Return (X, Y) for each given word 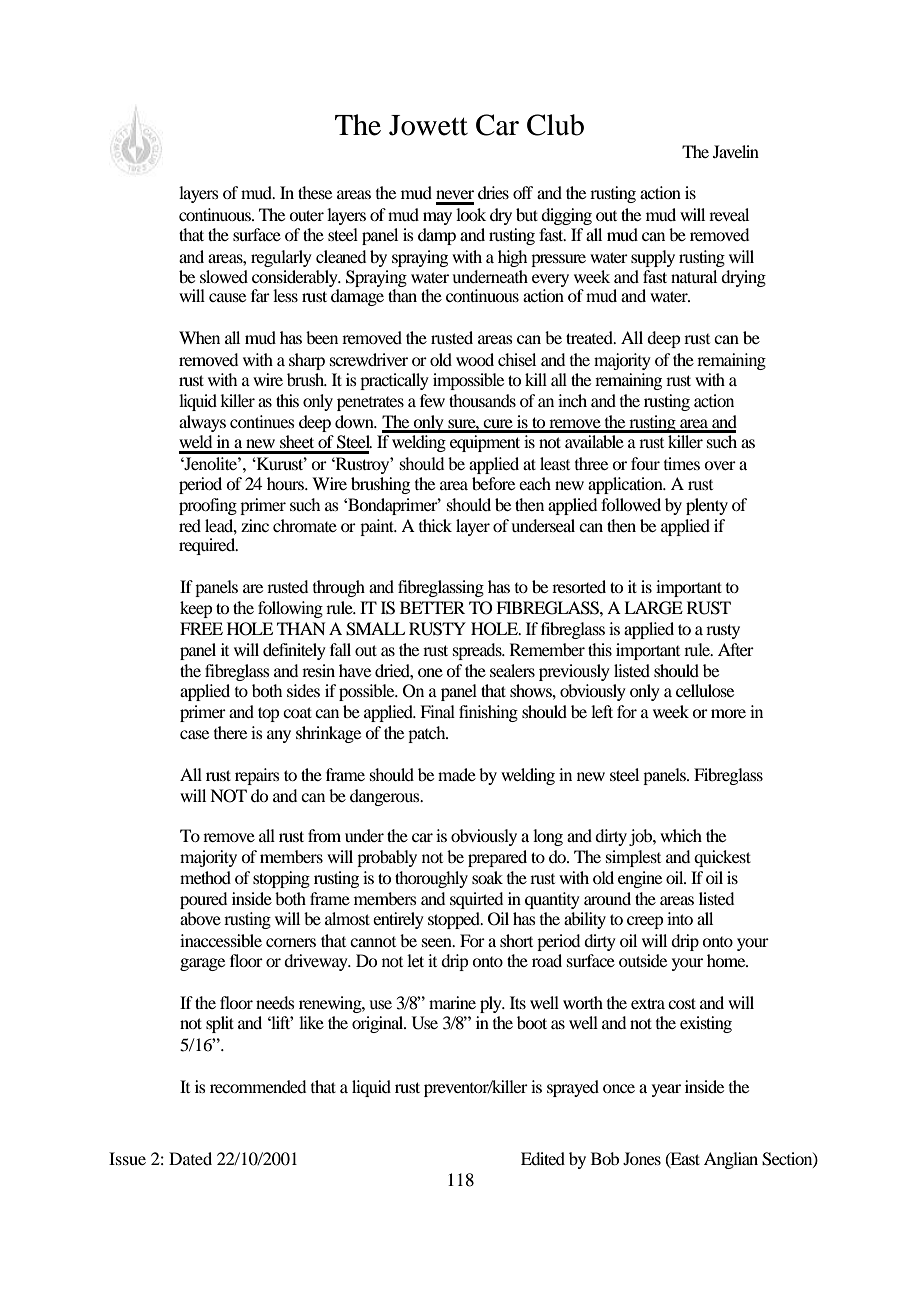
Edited (543, 1158)
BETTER (432, 607)
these (315, 192)
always (202, 423)
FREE (201, 628)
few (432, 400)
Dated (190, 1158)
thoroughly (431, 879)
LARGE (653, 608)
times (682, 463)
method (205, 877)
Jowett (428, 125)
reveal (729, 214)
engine (640, 879)
